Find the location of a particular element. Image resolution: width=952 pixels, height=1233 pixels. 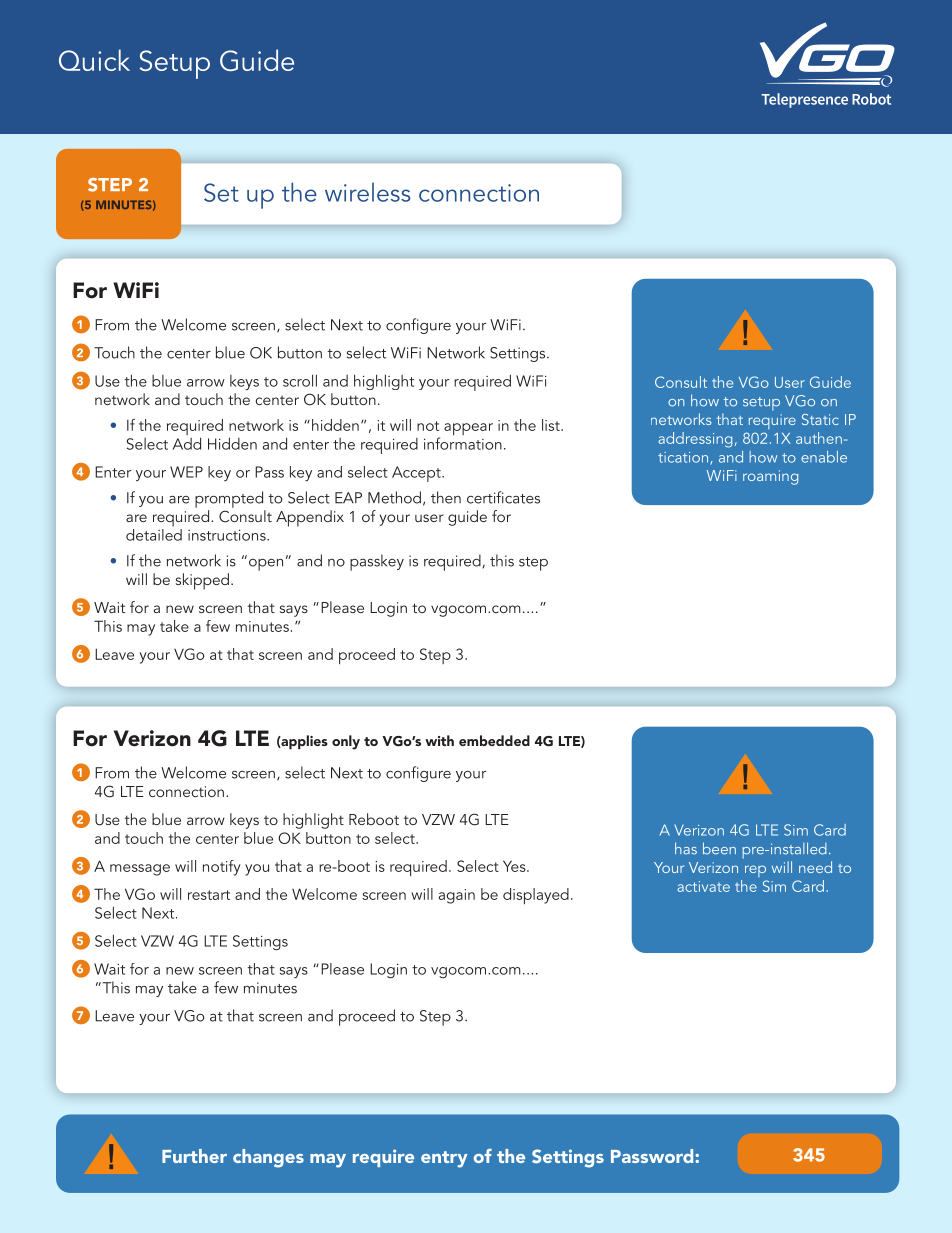

activate is located at coordinates (703, 886).
